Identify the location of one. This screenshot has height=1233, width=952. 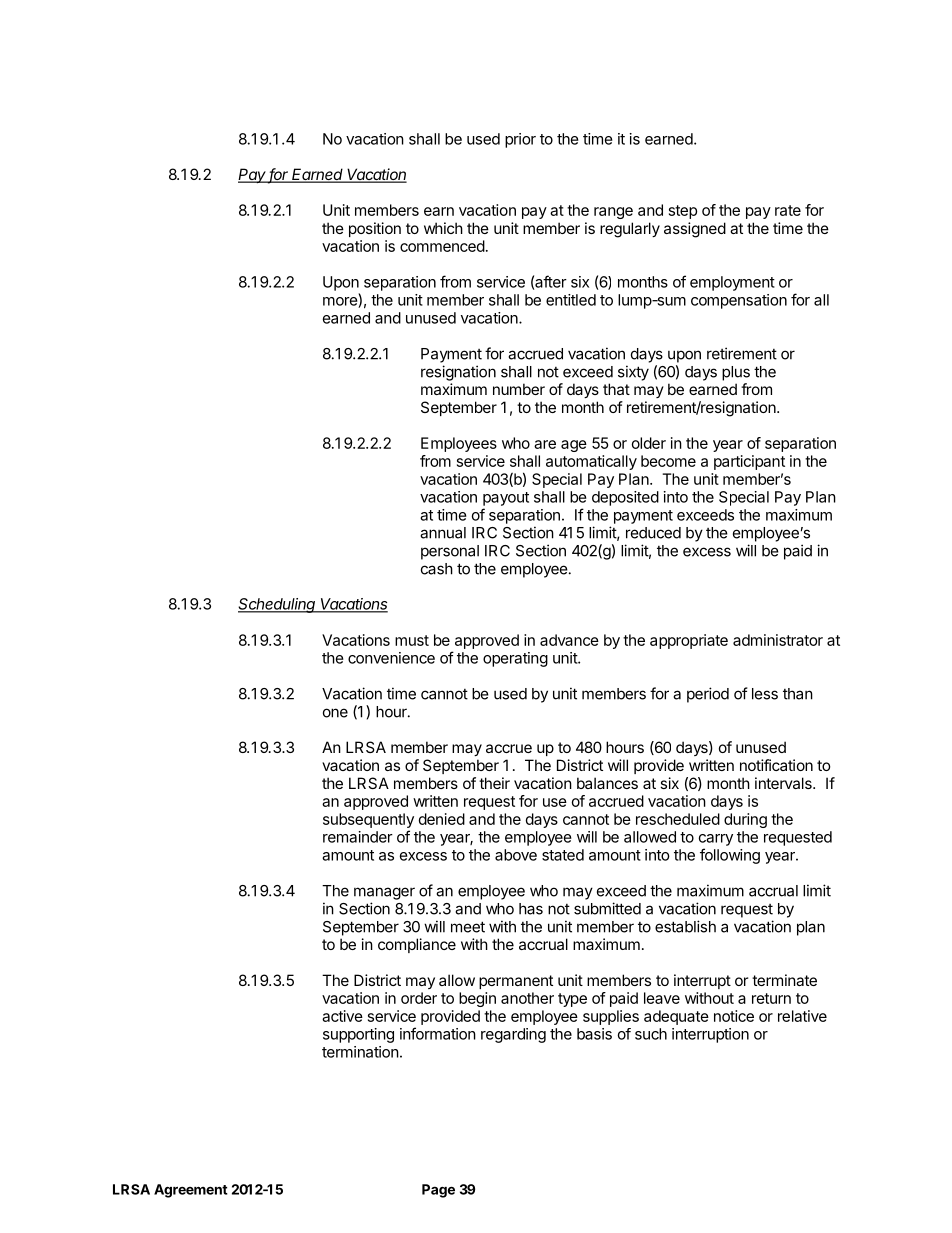
(335, 713).
